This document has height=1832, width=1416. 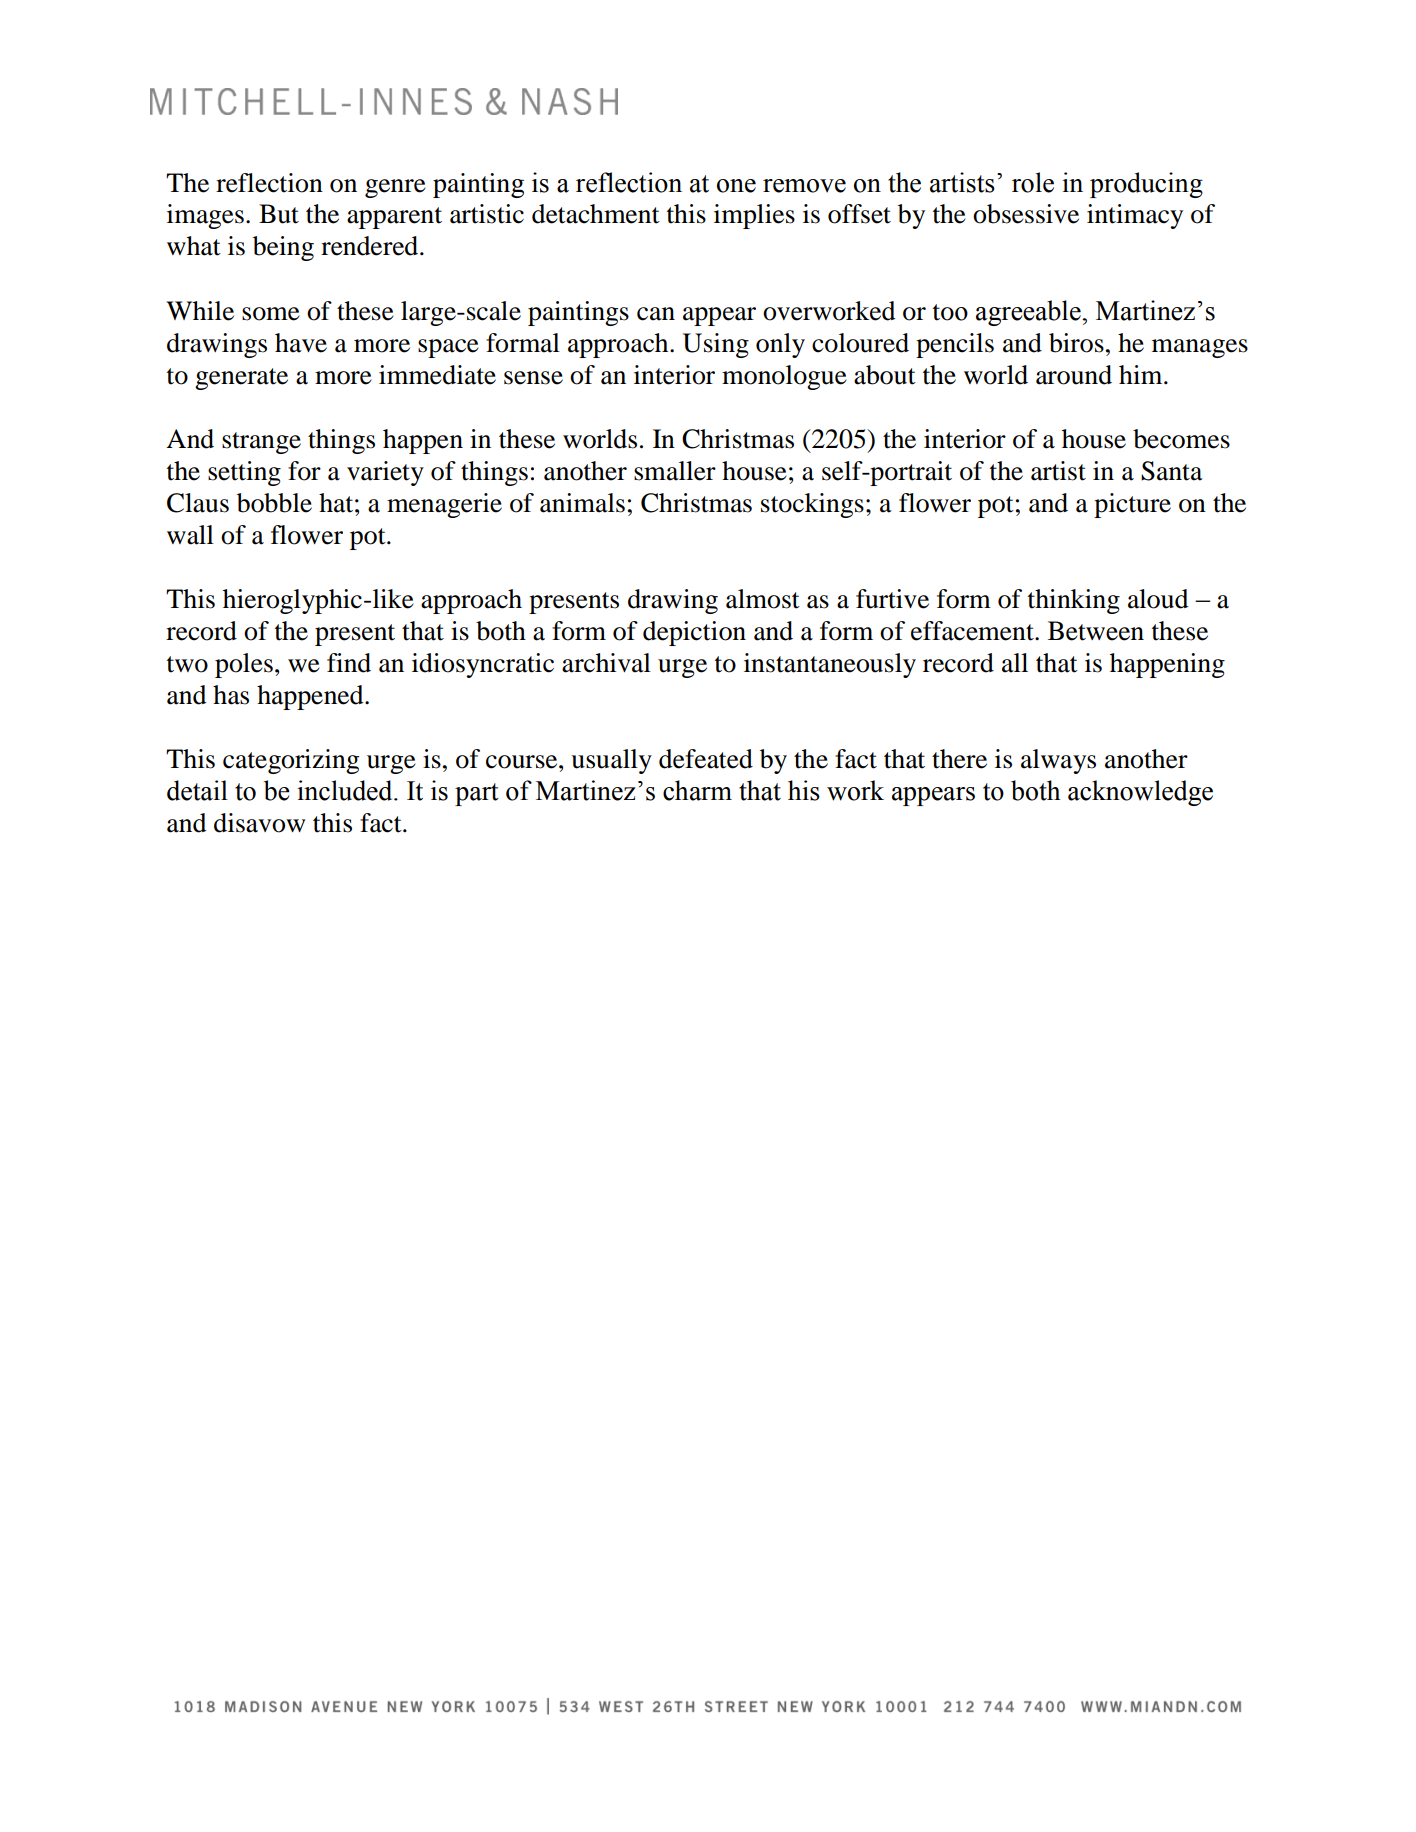 I want to click on almost, so click(x=763, y=599).
